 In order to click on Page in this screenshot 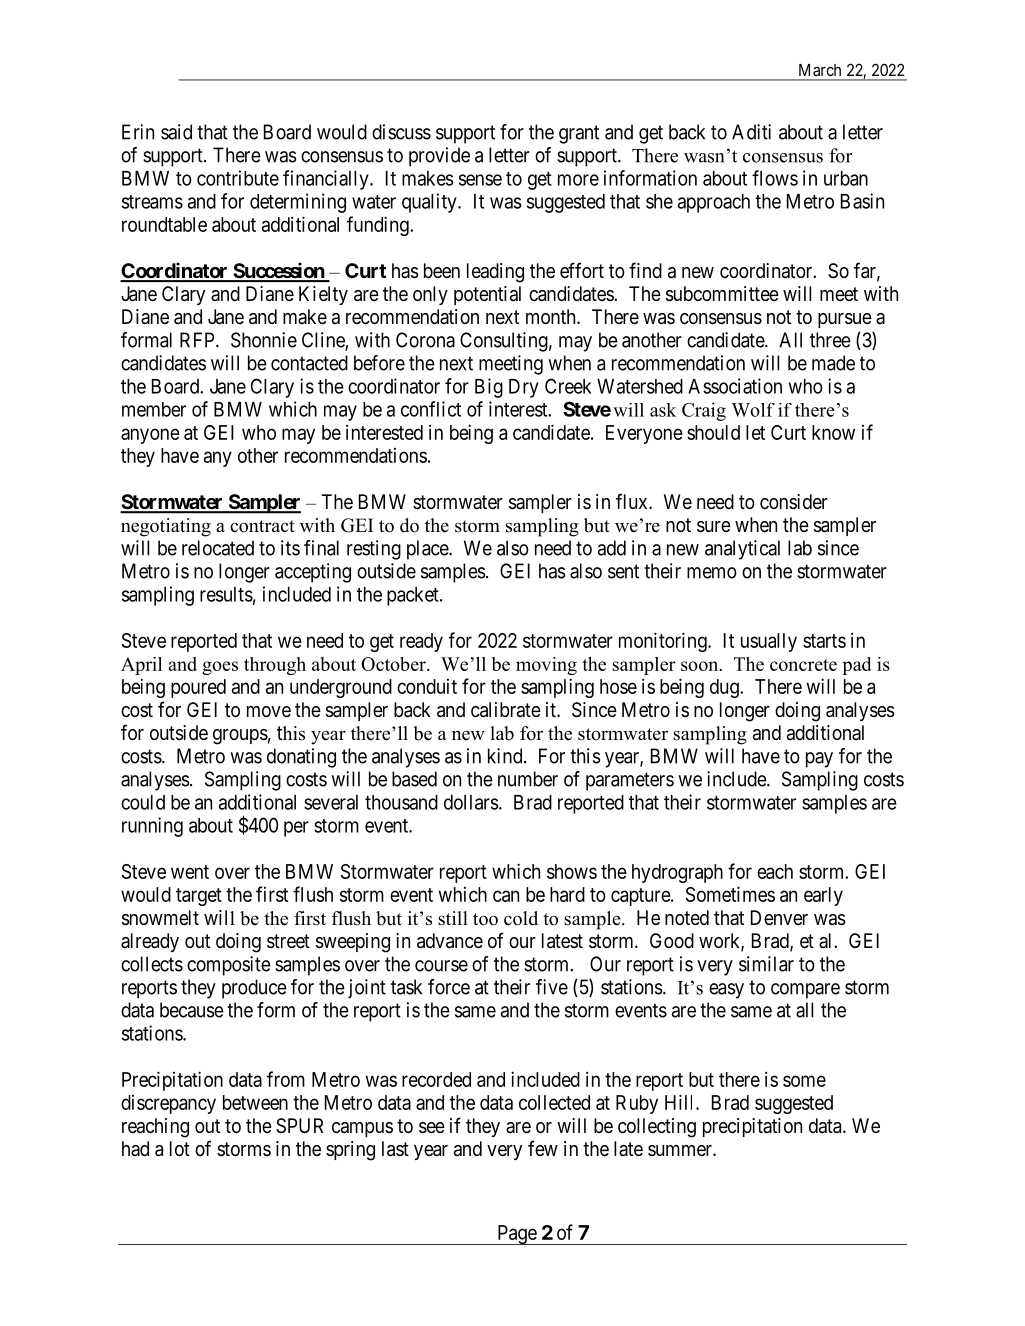, I will do `click(516, 1235)`.
